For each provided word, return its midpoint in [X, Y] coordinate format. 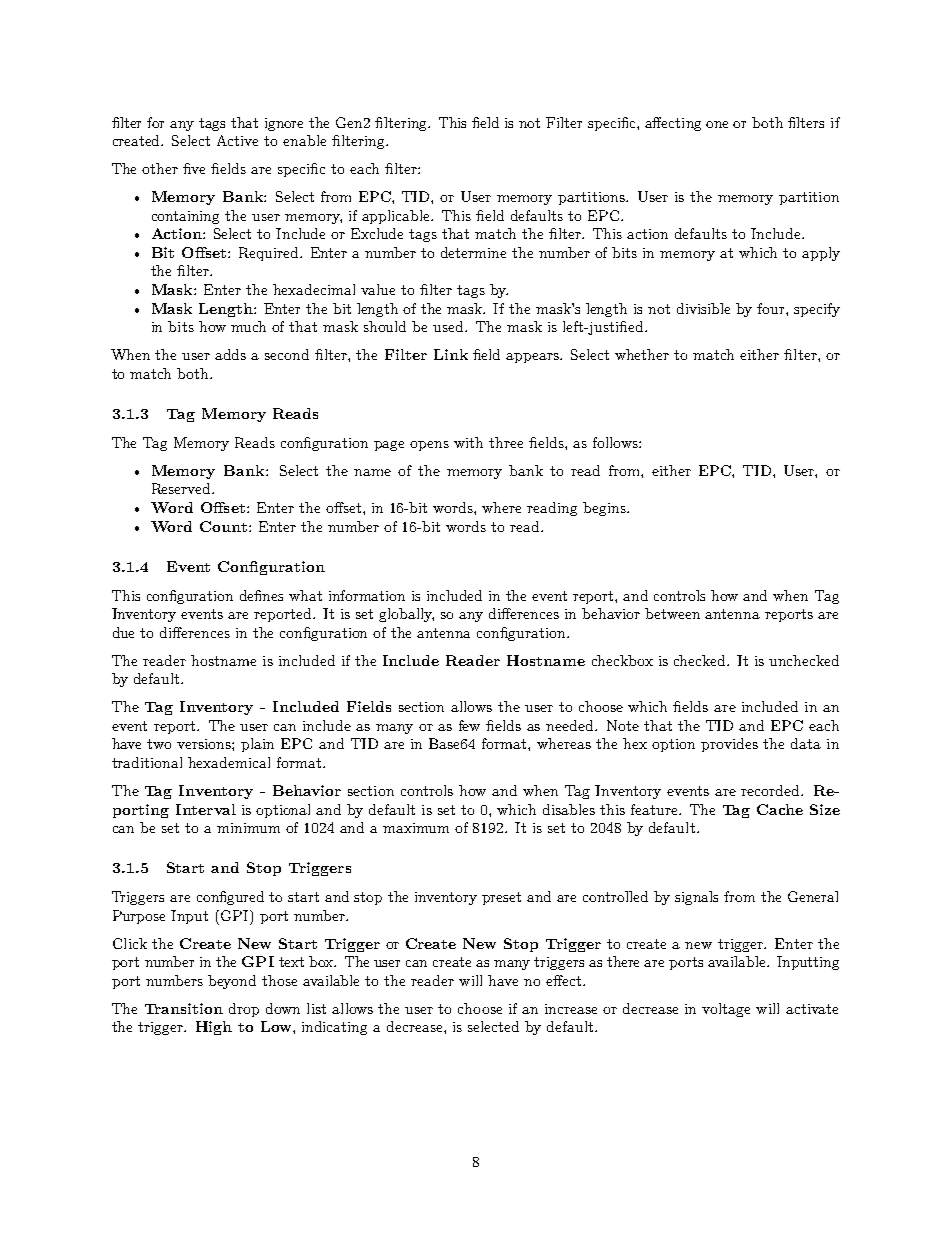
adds [230, 354]
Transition [184, 1008]
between [672, 613]
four [772, 308]
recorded [771, 790]
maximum [416, 828]
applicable [397, 217]
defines [261, 595]
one [717, 124]
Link [451, 354]
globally [406, 615]
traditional [147, 762]
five [194, 168]
